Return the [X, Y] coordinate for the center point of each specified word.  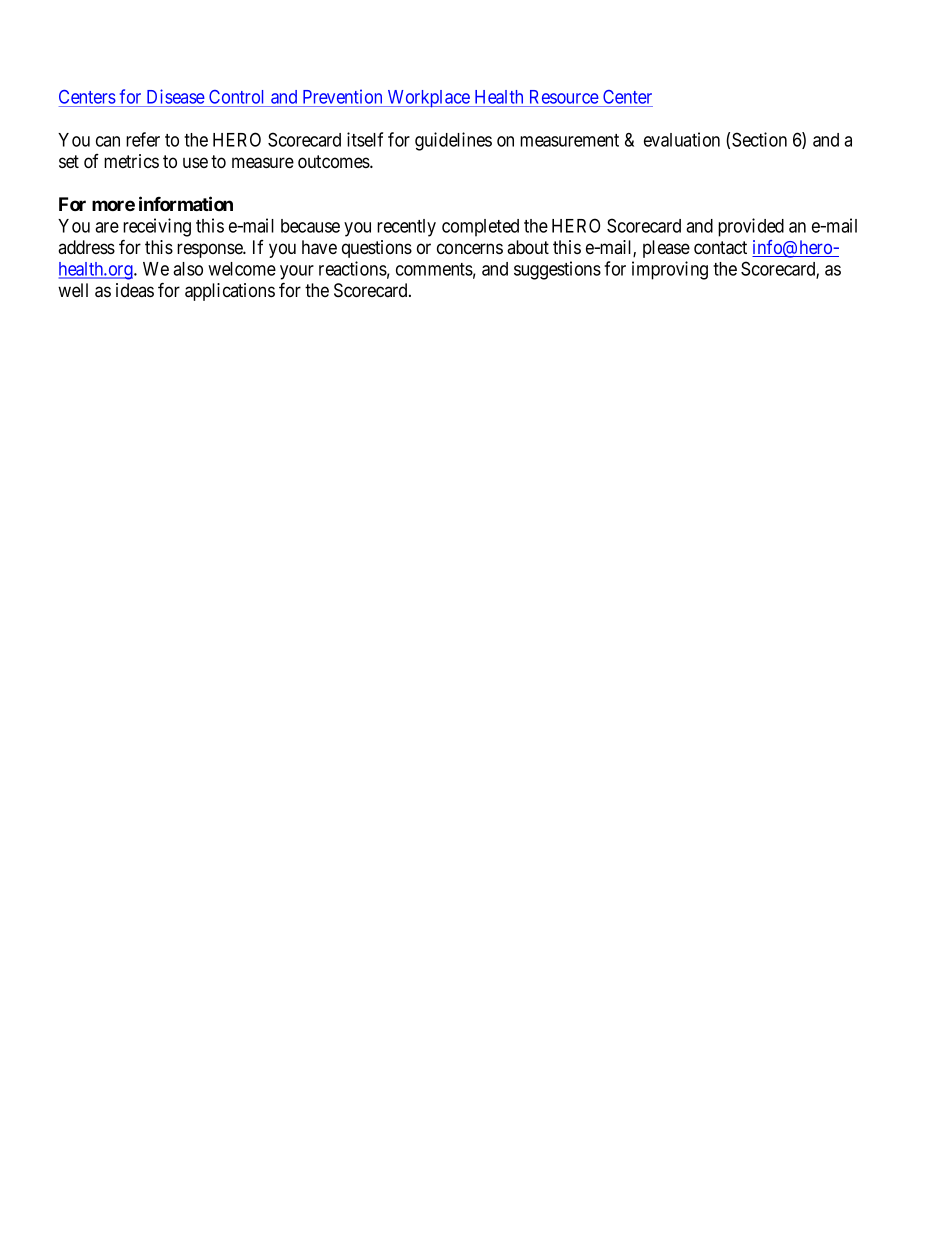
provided [751, 227]
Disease [175, 98]
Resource [563, 98]
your [297, 272]
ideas [135, 290]
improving [670, 270]
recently [406, 228]
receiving [157, 227]
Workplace [428, 99]
